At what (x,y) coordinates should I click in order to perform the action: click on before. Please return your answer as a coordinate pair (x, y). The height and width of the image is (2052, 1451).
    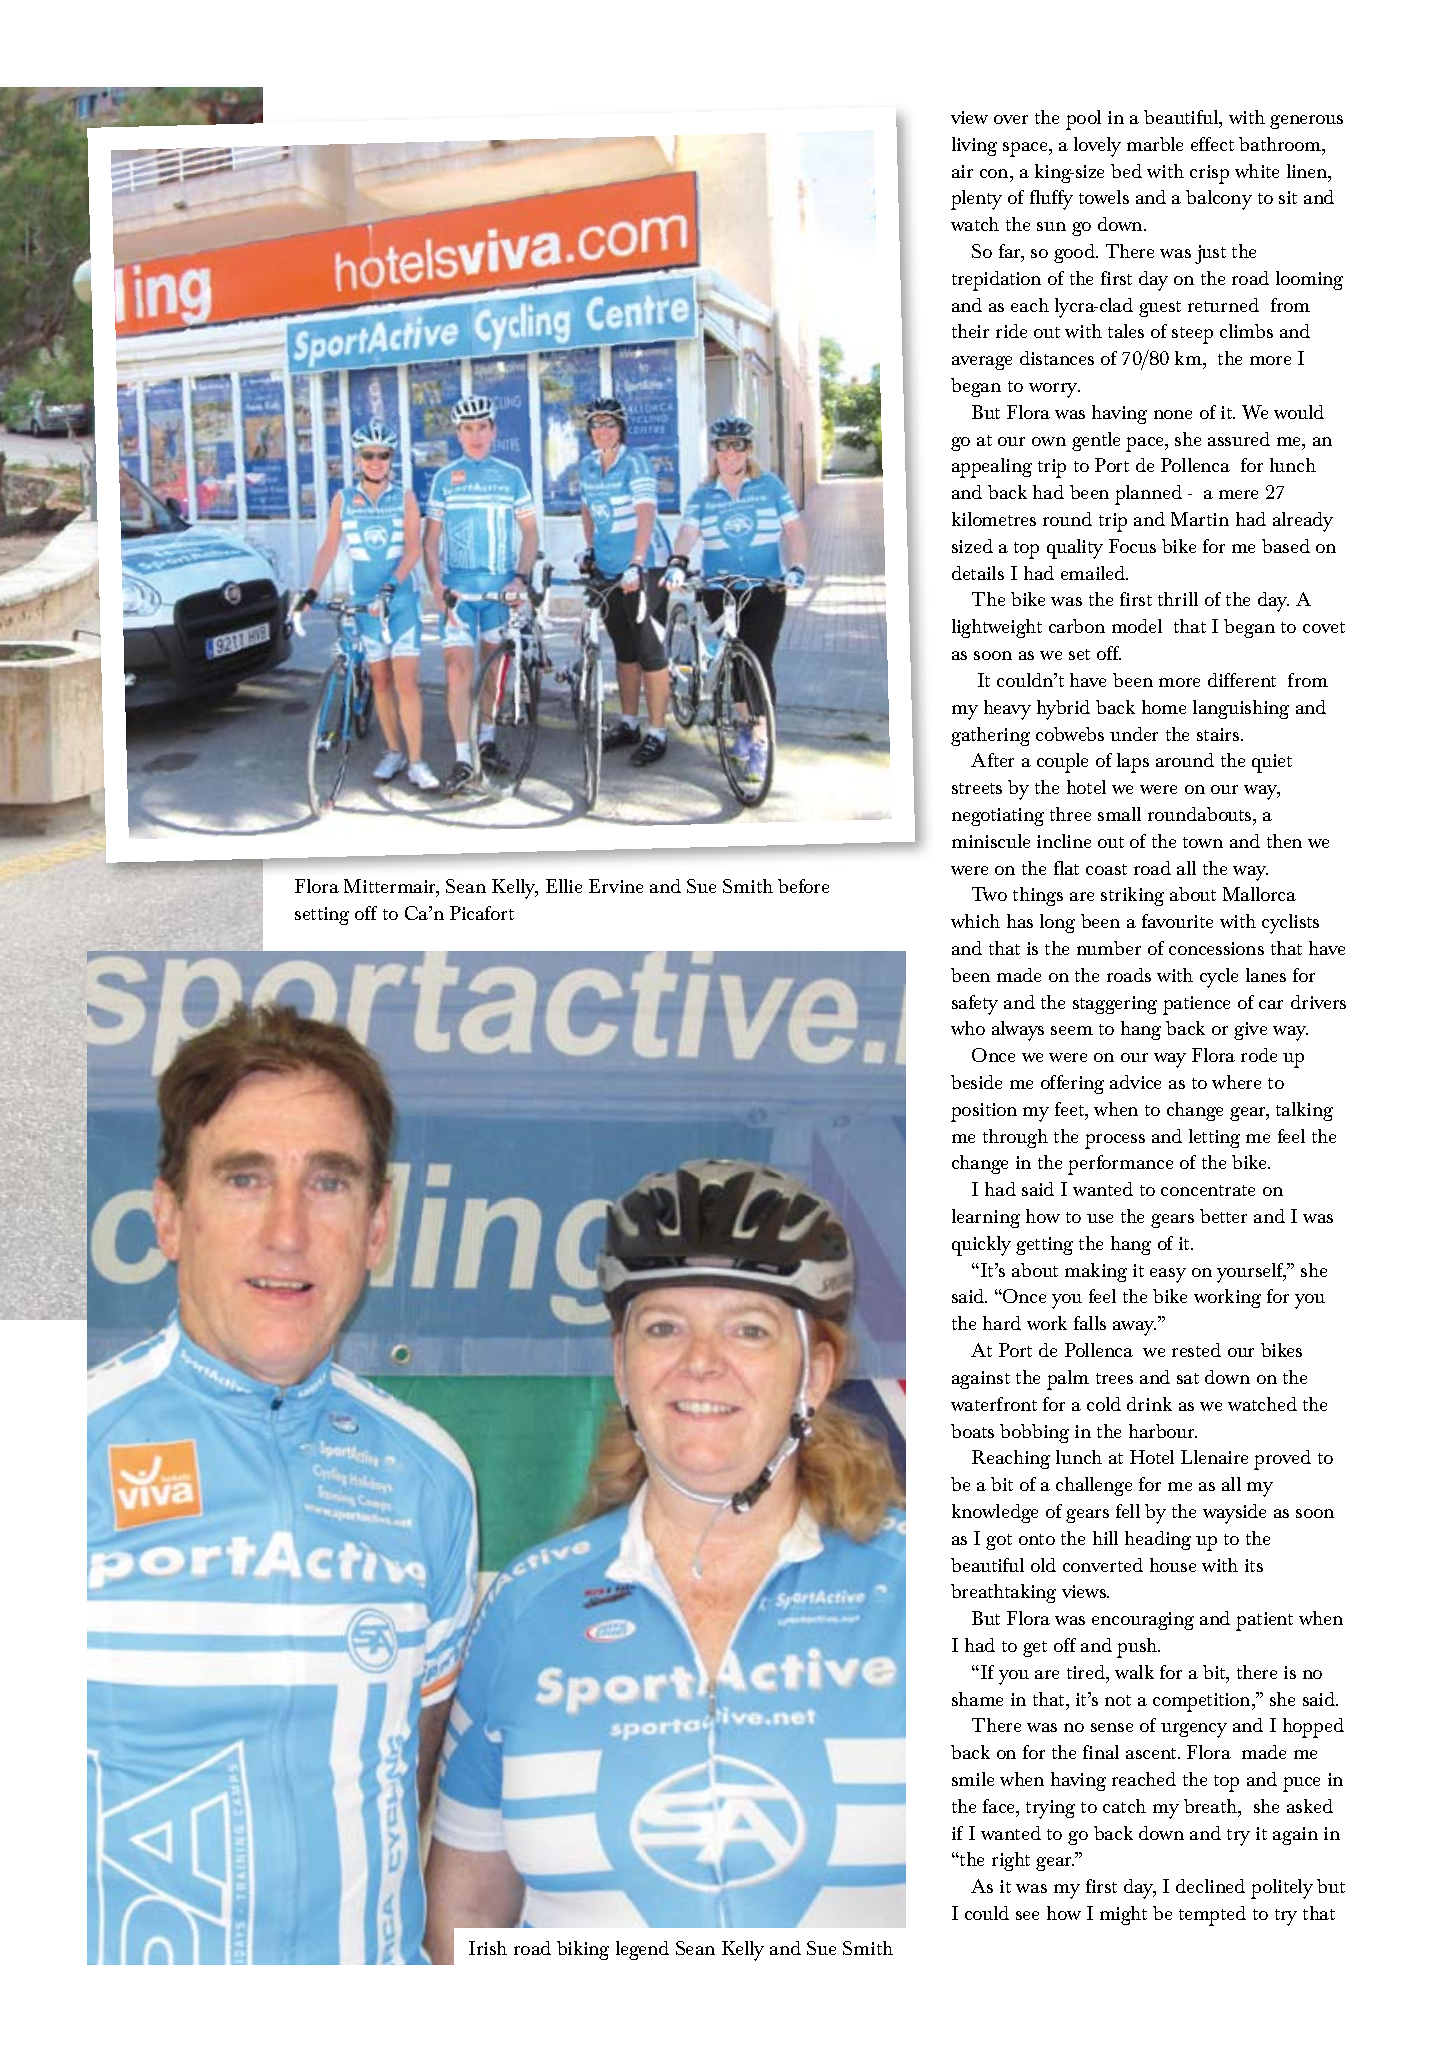
    Looking at the image, I should click on (803, 886).
